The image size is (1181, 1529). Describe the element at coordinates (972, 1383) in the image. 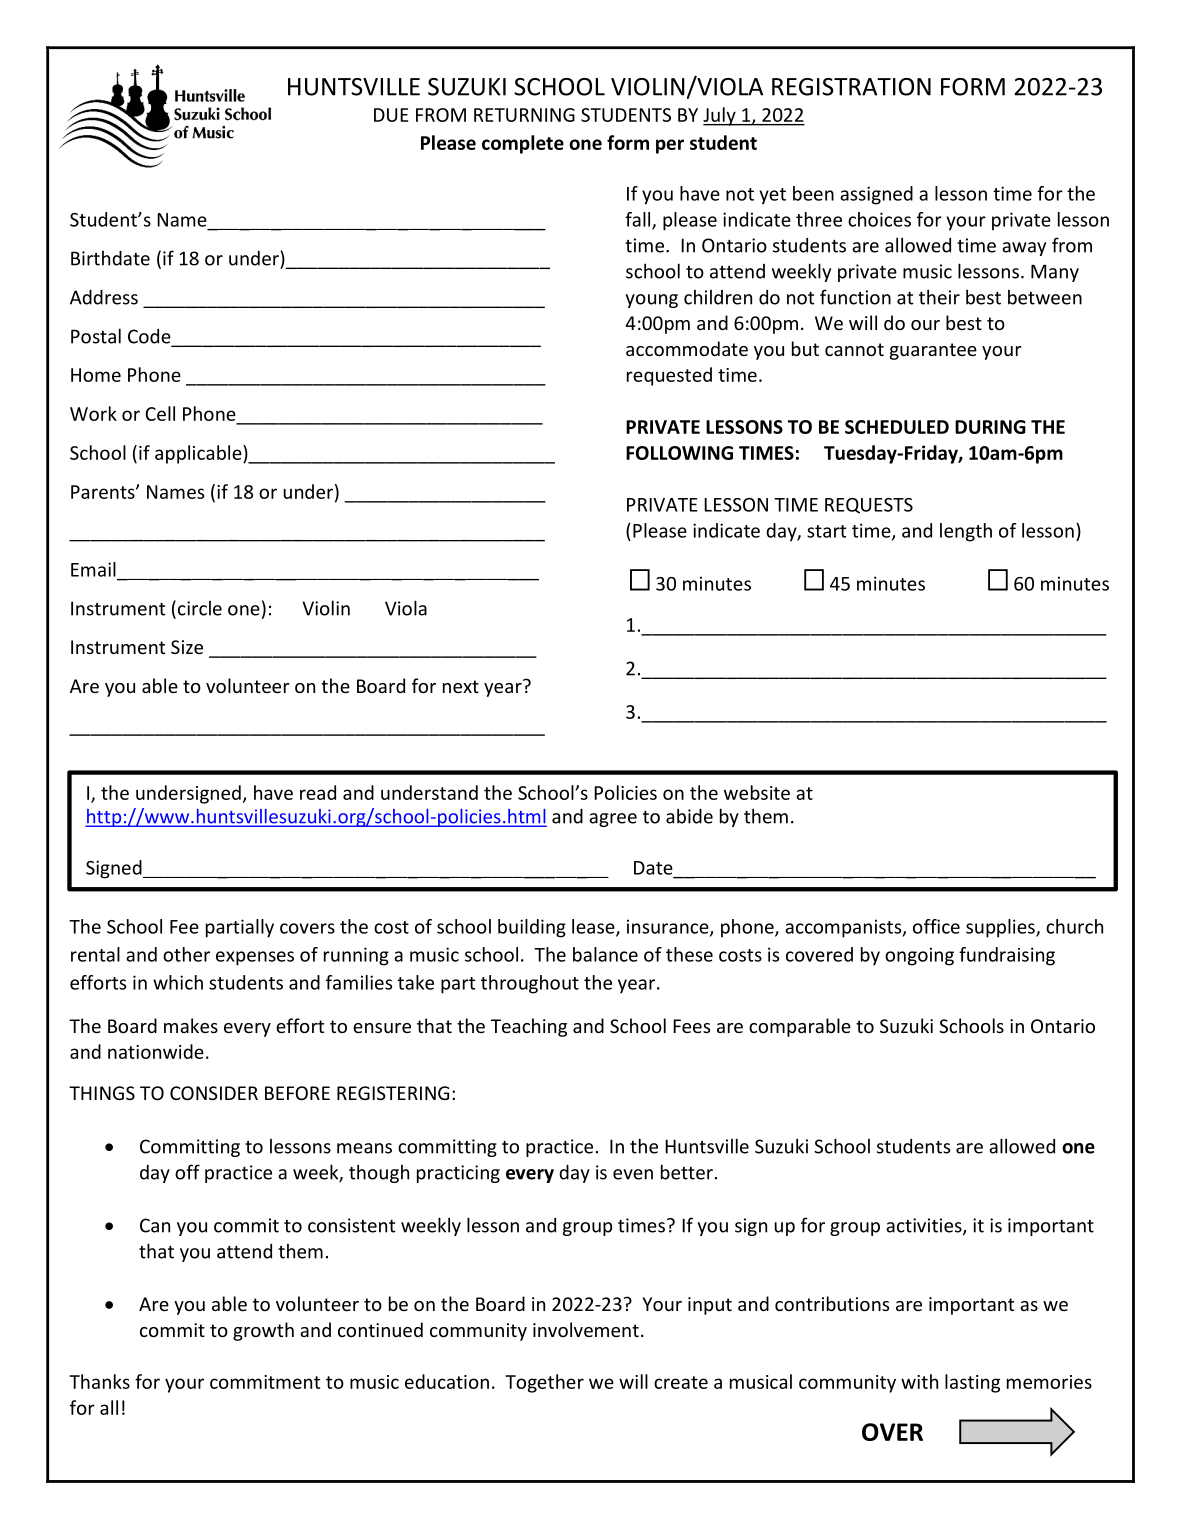

I see `lasting` at that location.
